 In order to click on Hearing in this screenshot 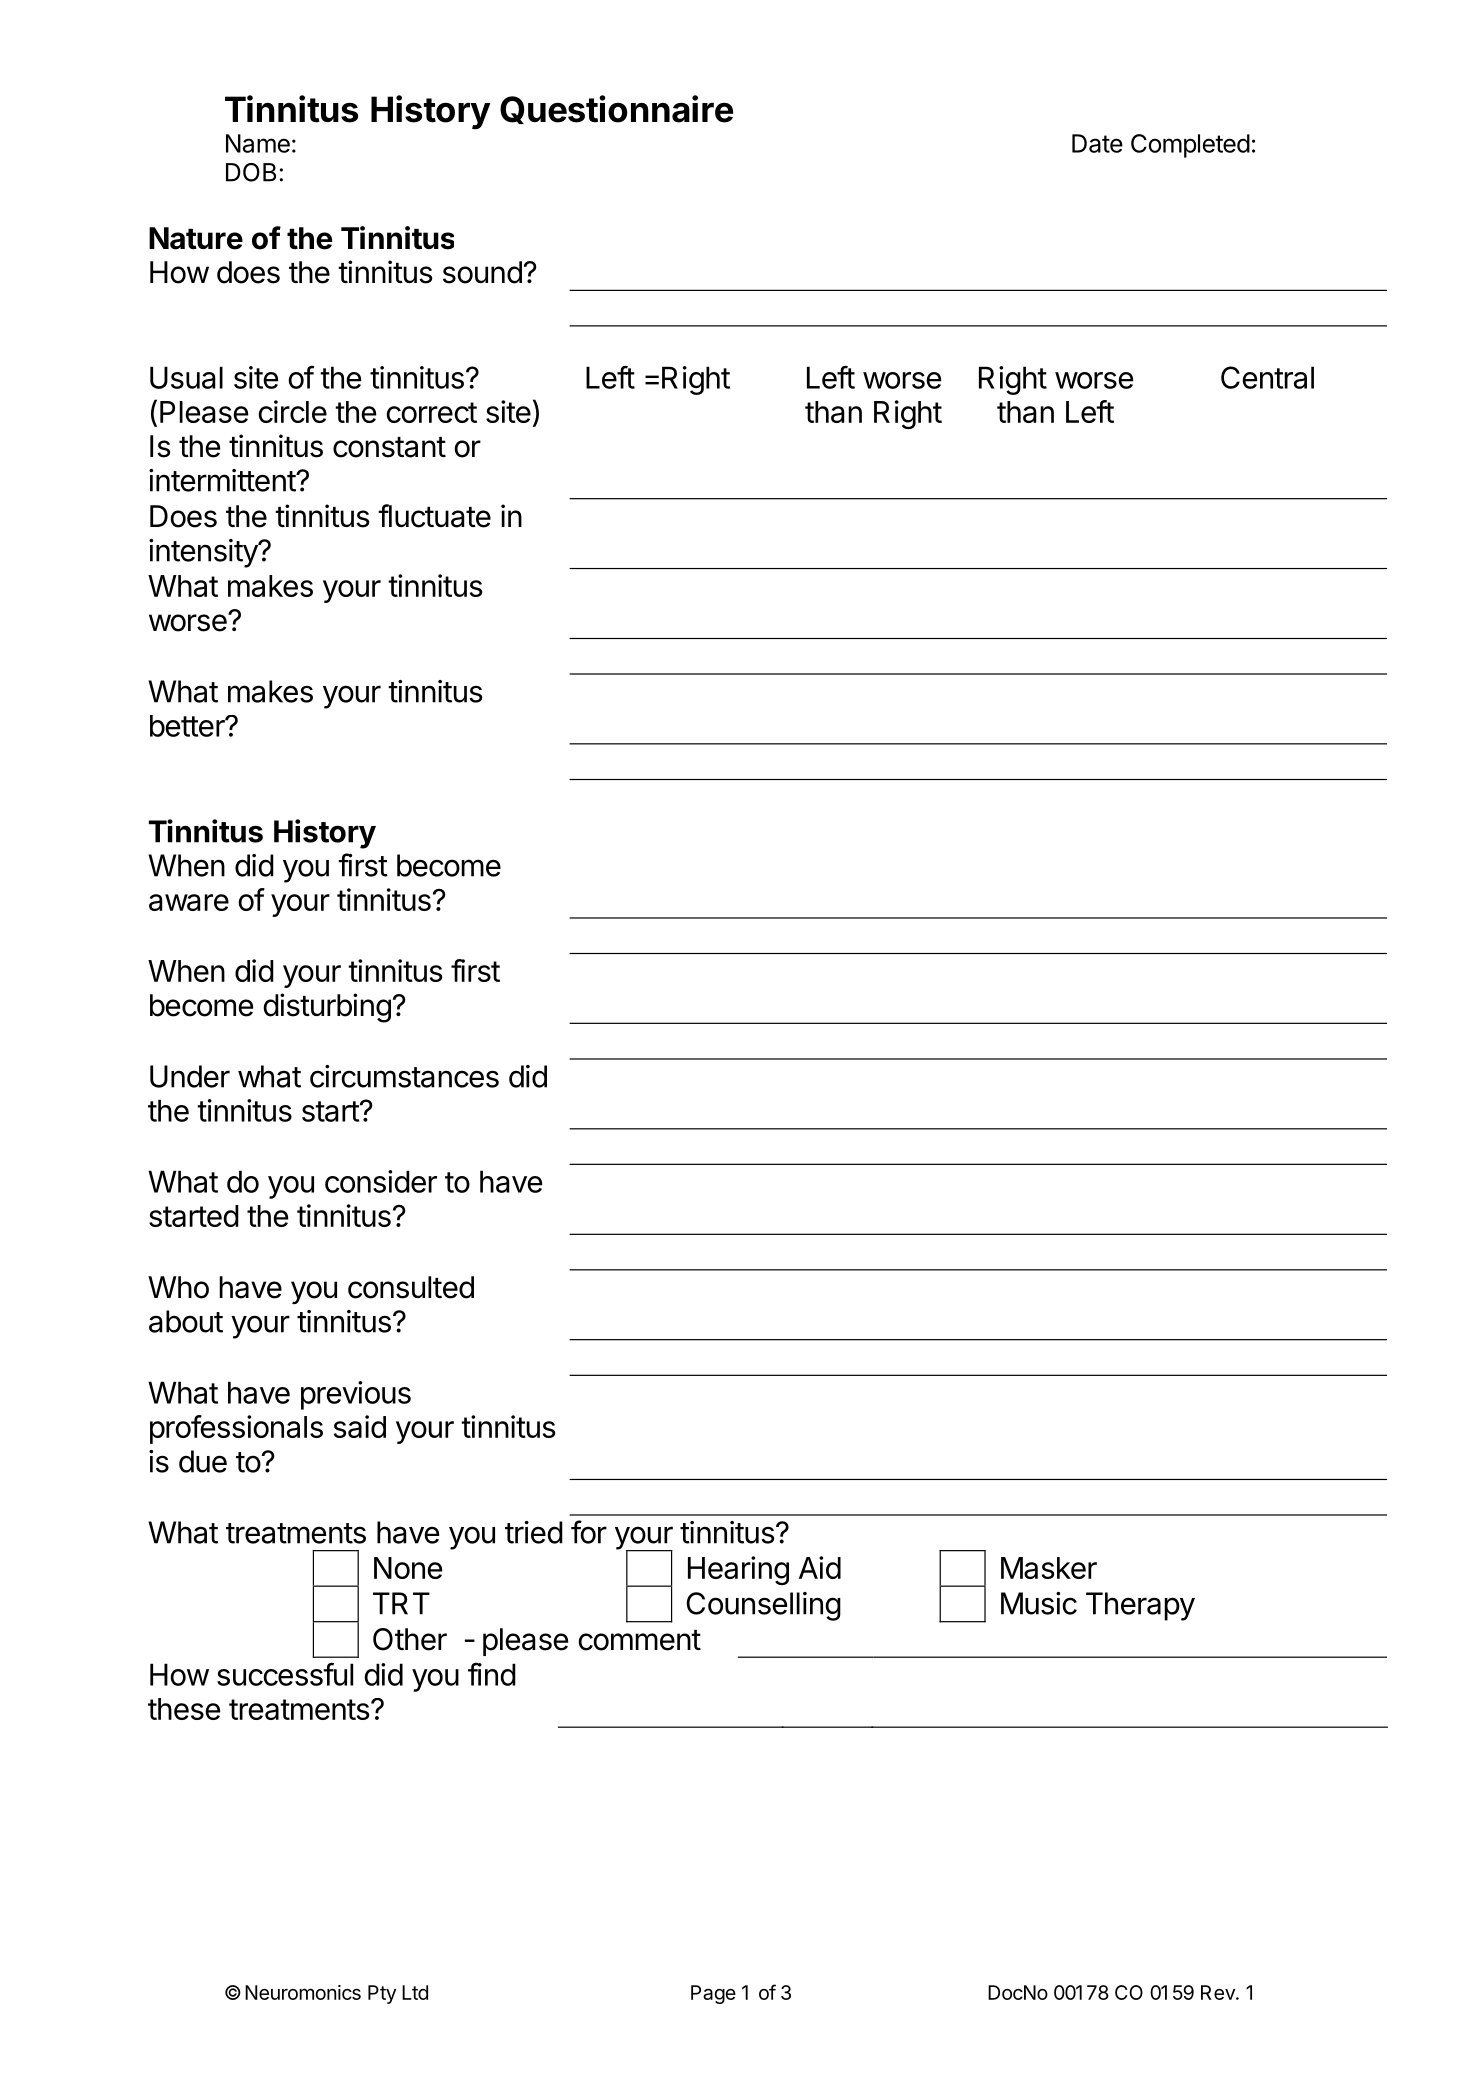, I will do `click(738, 1570)`.
